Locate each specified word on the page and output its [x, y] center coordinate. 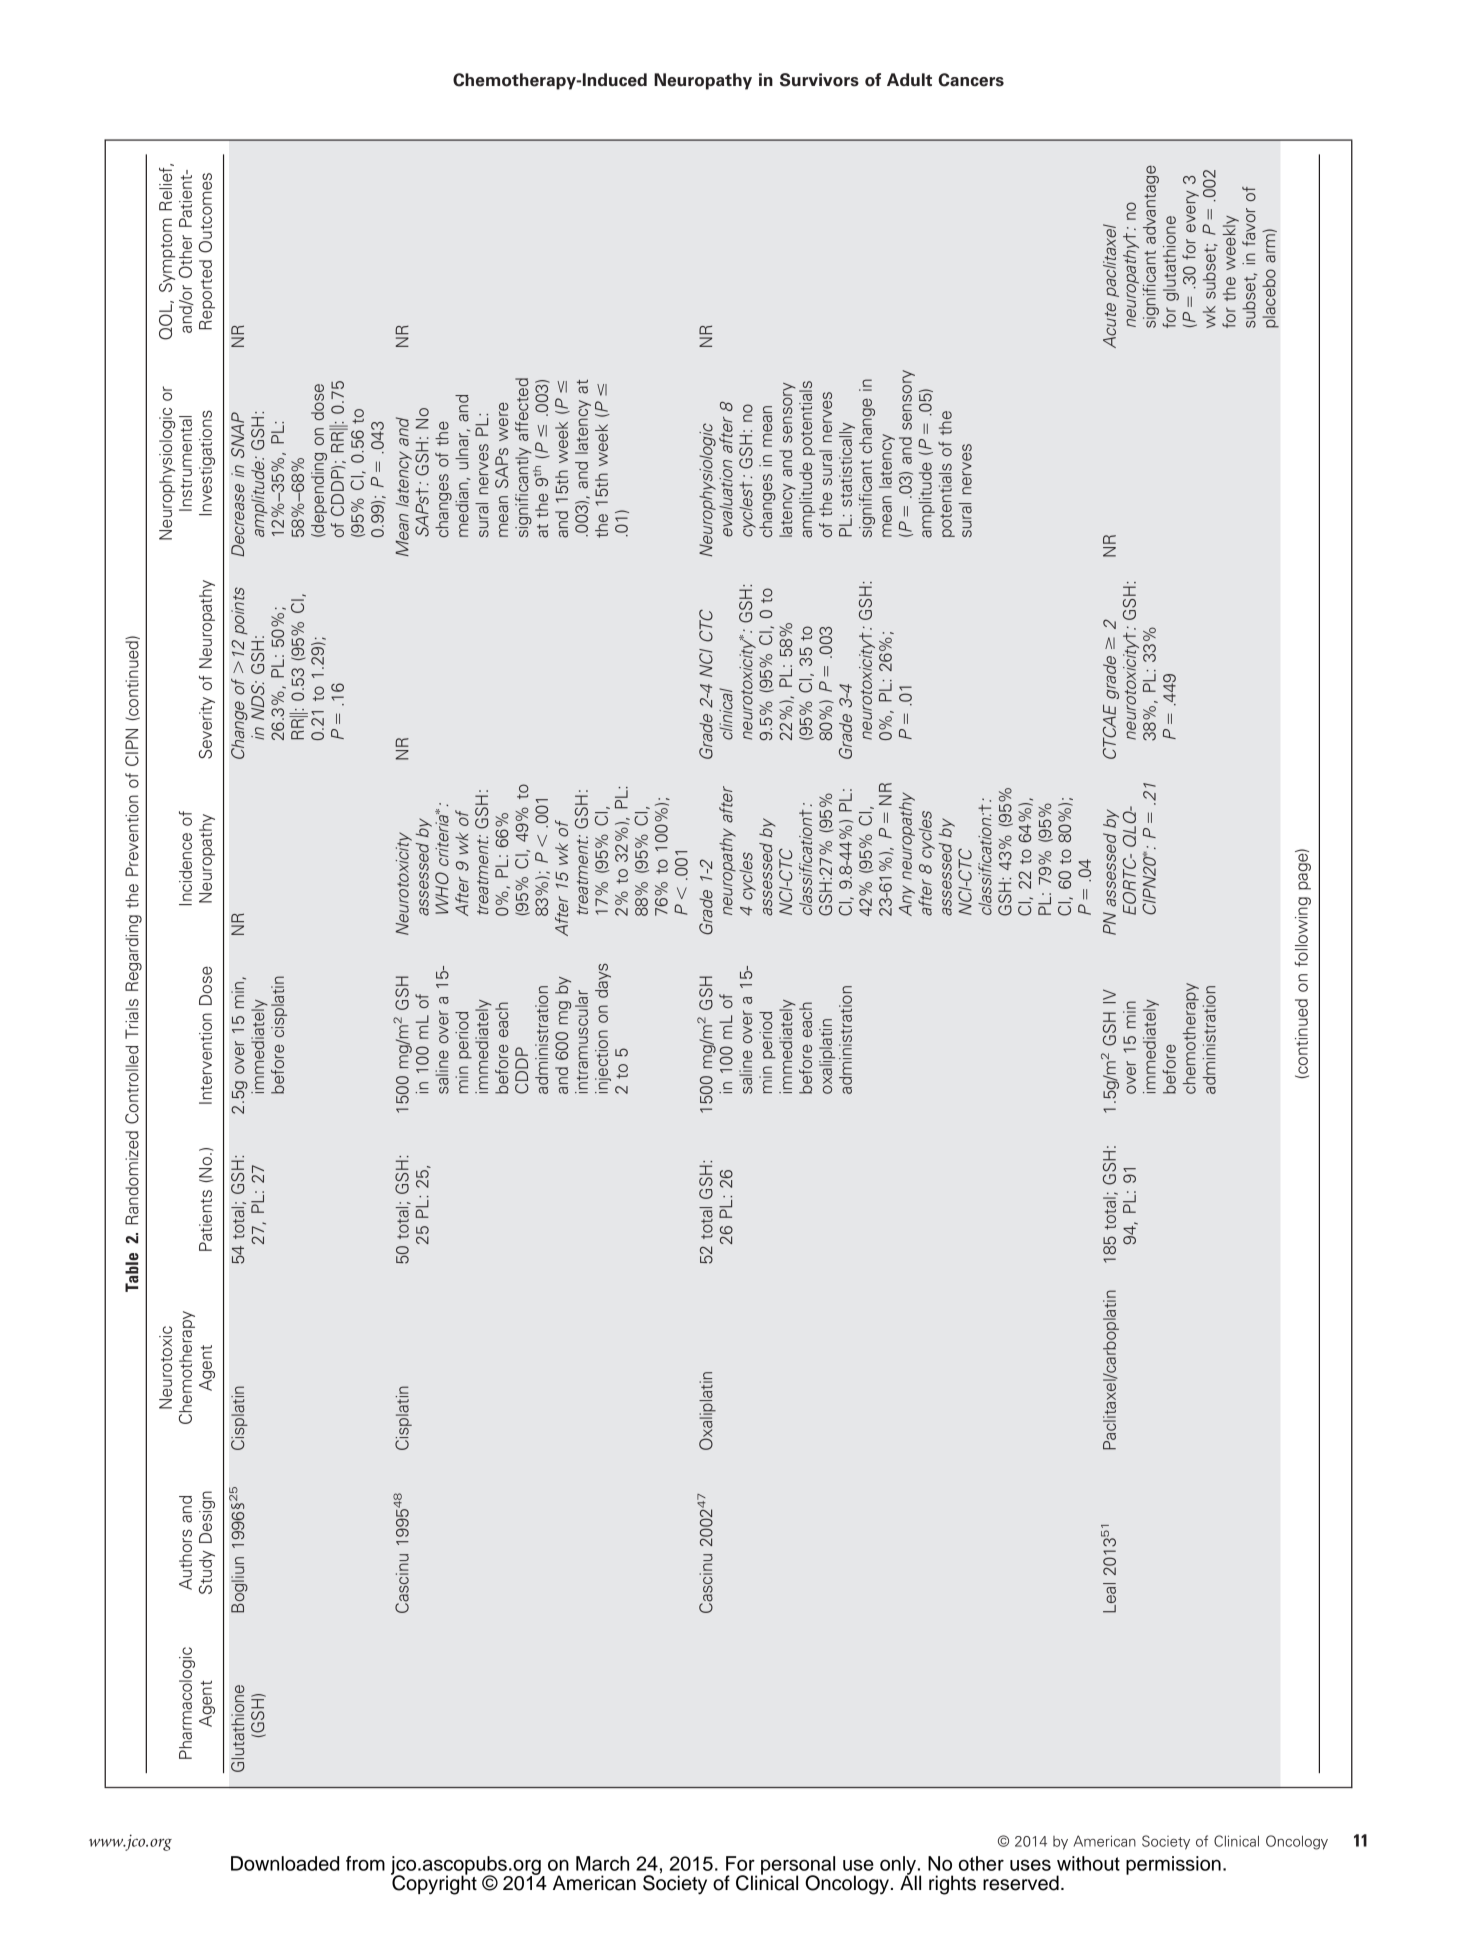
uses [1030, 1865]
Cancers [971, 80]
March [602, 1863]
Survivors [819, 80]
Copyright [434, 1884]
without [1088, 1863]
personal [798, 1866]
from [365, 1863]
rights [952, 1885]
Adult [909, 80]
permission [1173, 1865]
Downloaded [285, 1863]
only [898, 1866]
